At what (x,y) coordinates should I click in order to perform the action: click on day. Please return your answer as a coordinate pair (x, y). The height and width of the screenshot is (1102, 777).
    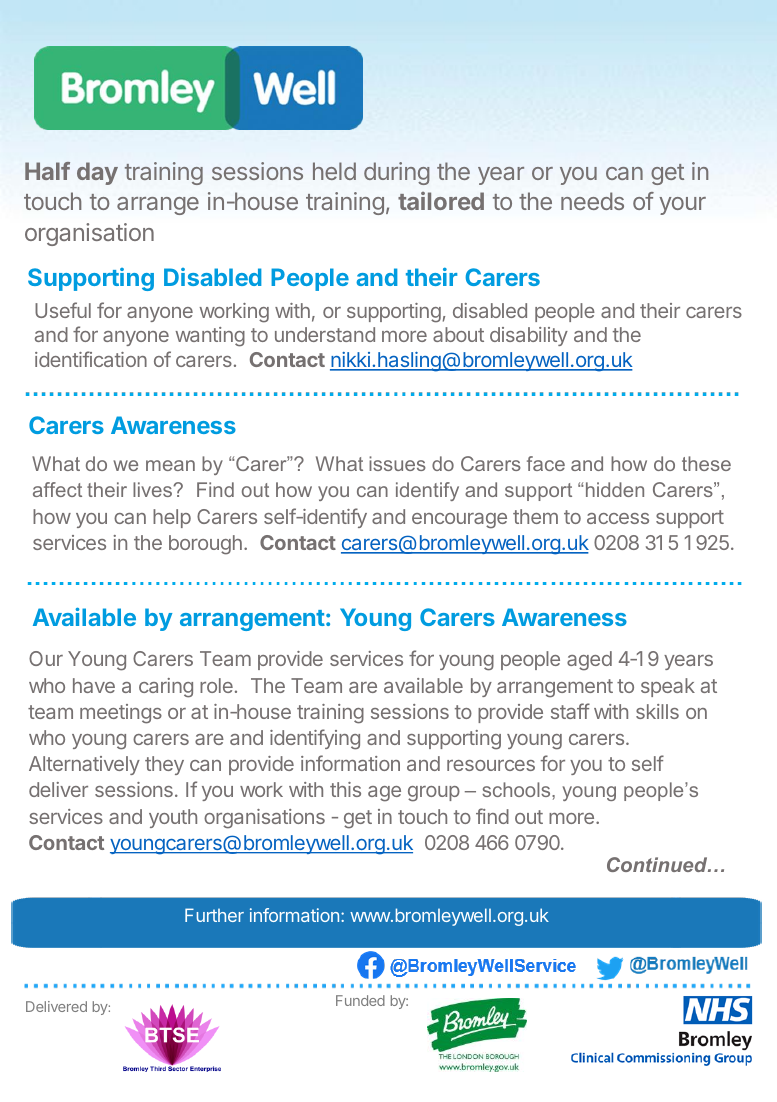
    Looking at the image, I should click on (97, 173).
